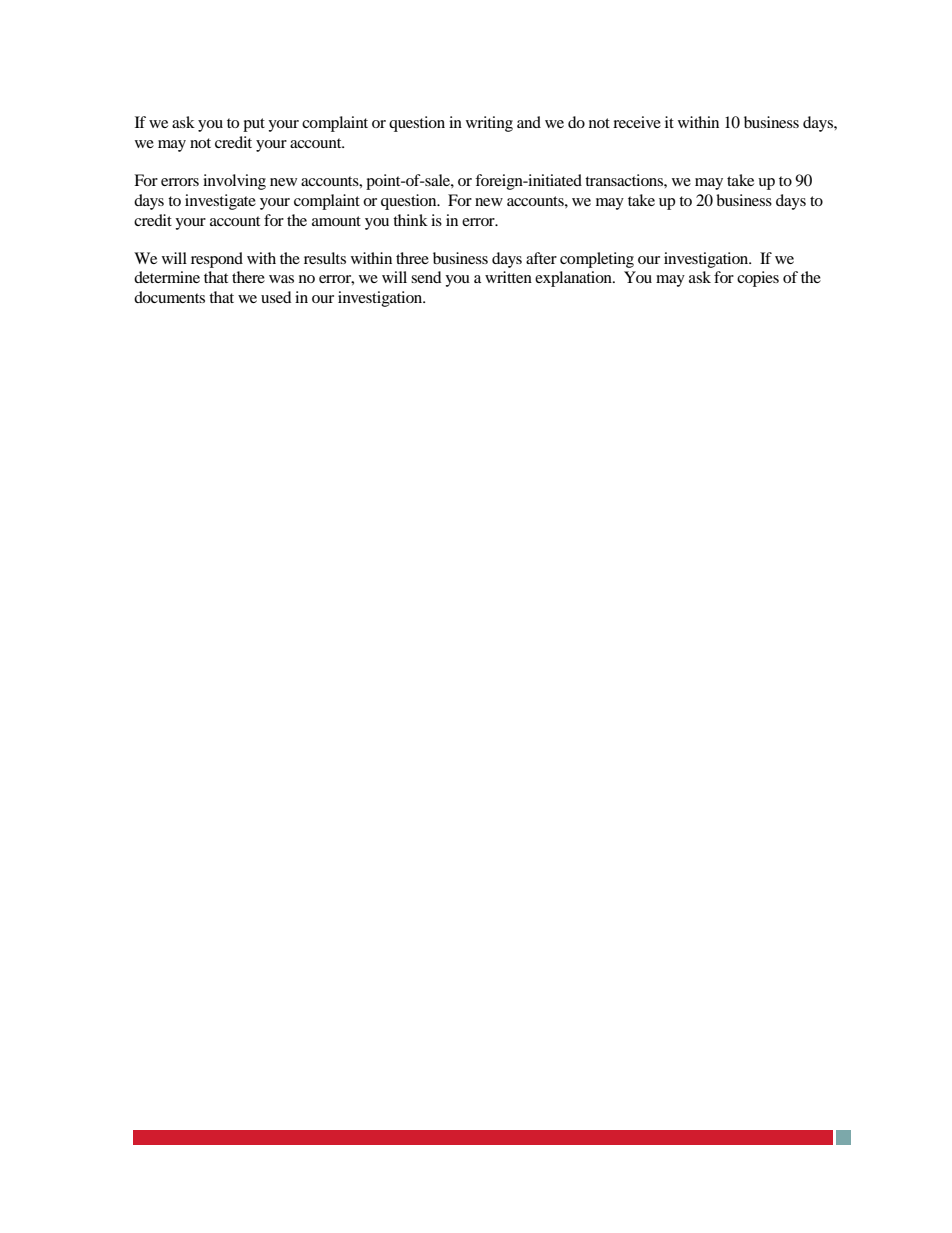 The height and width of the document is (1233, 952). What do you see at coordinates (597, 260) in the document?
I see `completing` at bounding box center [597, 260].
